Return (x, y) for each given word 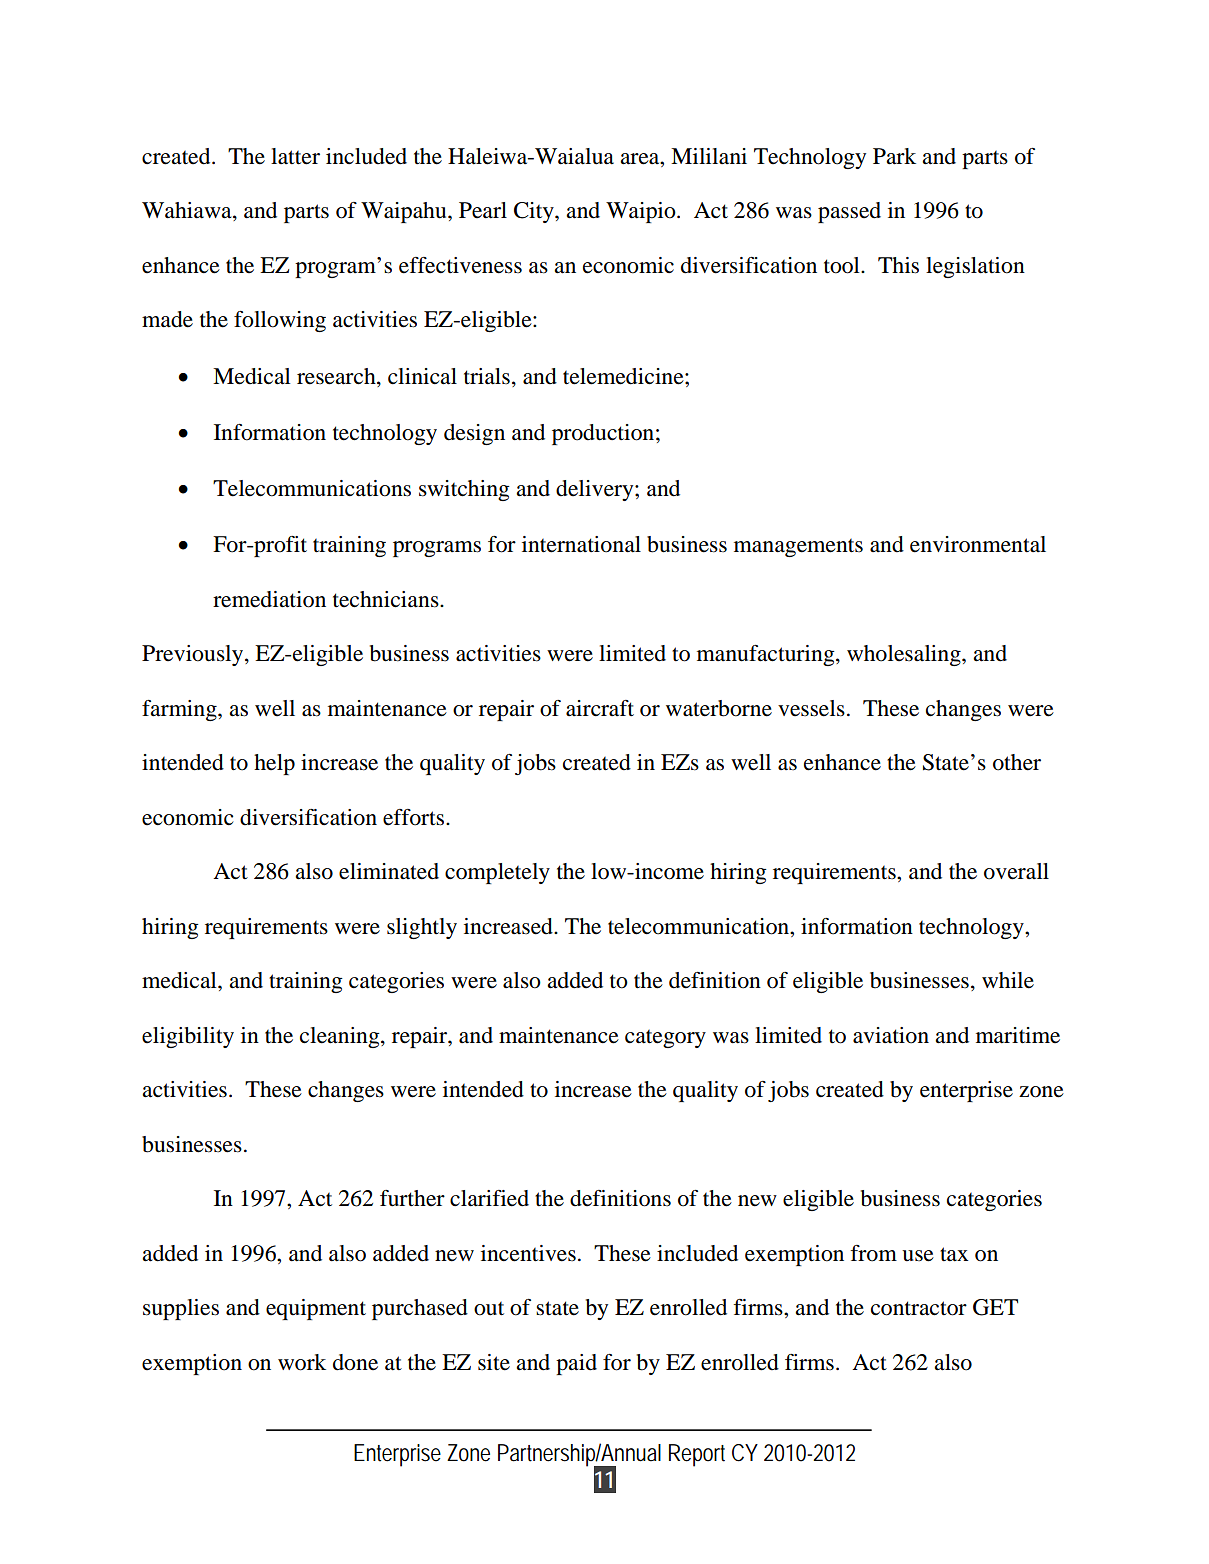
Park (894, 156)
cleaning (341, 1037)
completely (497, 873)
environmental (978, 544)
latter (295, 156)
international (581, 544)
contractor (919, 1308)
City (535, 212)
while (1008, 980)
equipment (316, 1309)
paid (576, 1364)
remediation (269, 599)
